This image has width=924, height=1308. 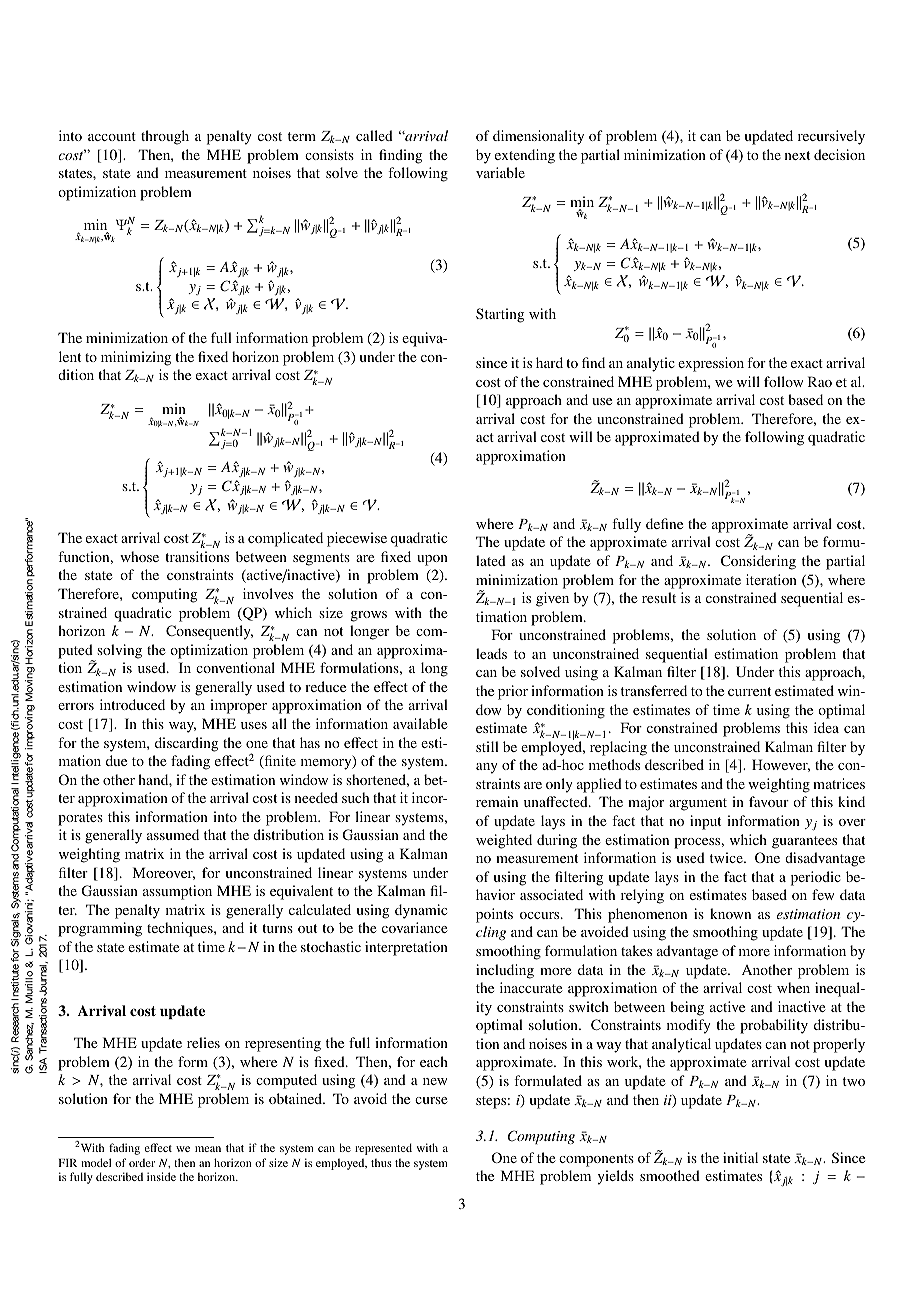 I want to click on initial, so click(x=740, y=1157).
